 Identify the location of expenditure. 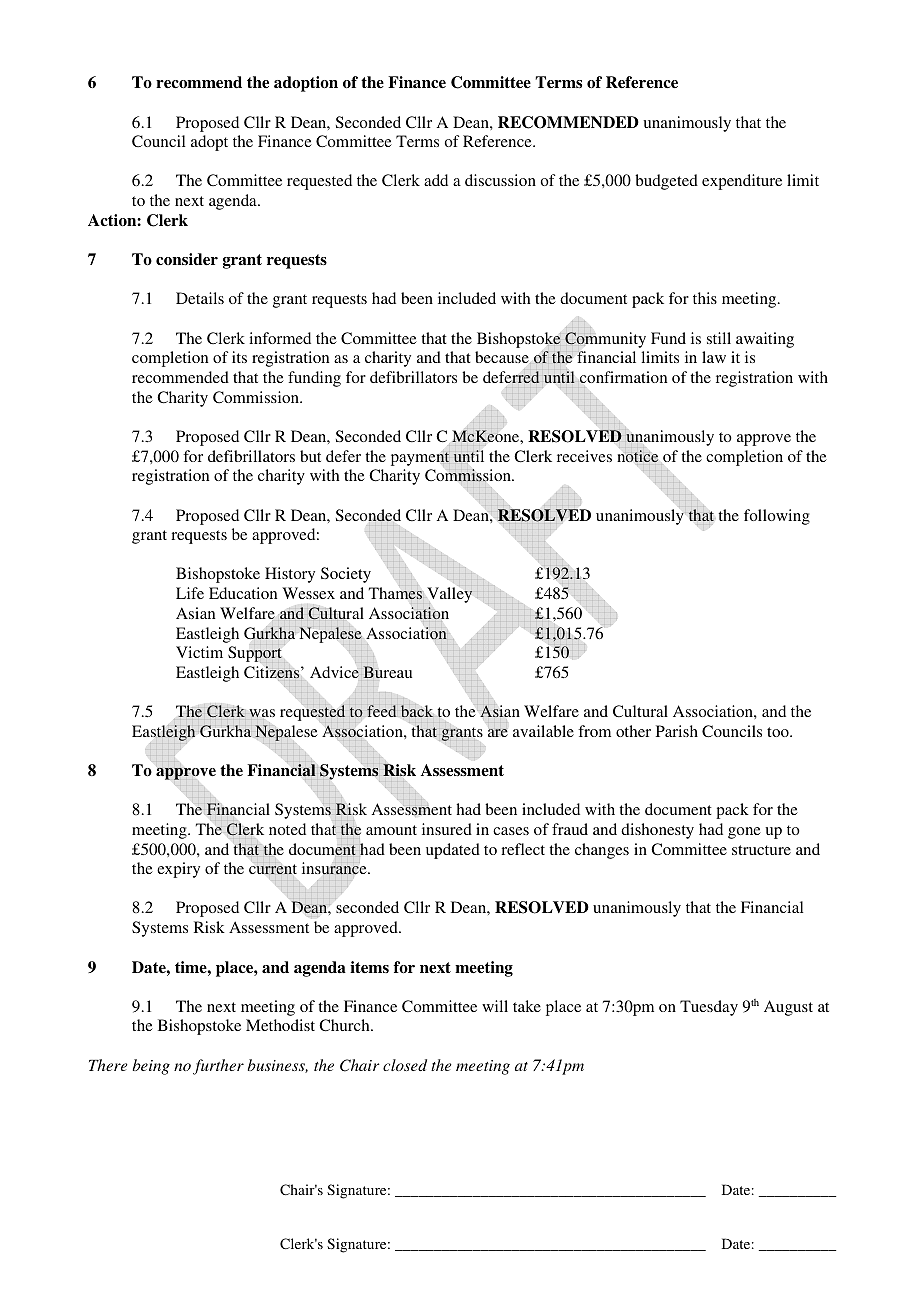
(742, 182).
